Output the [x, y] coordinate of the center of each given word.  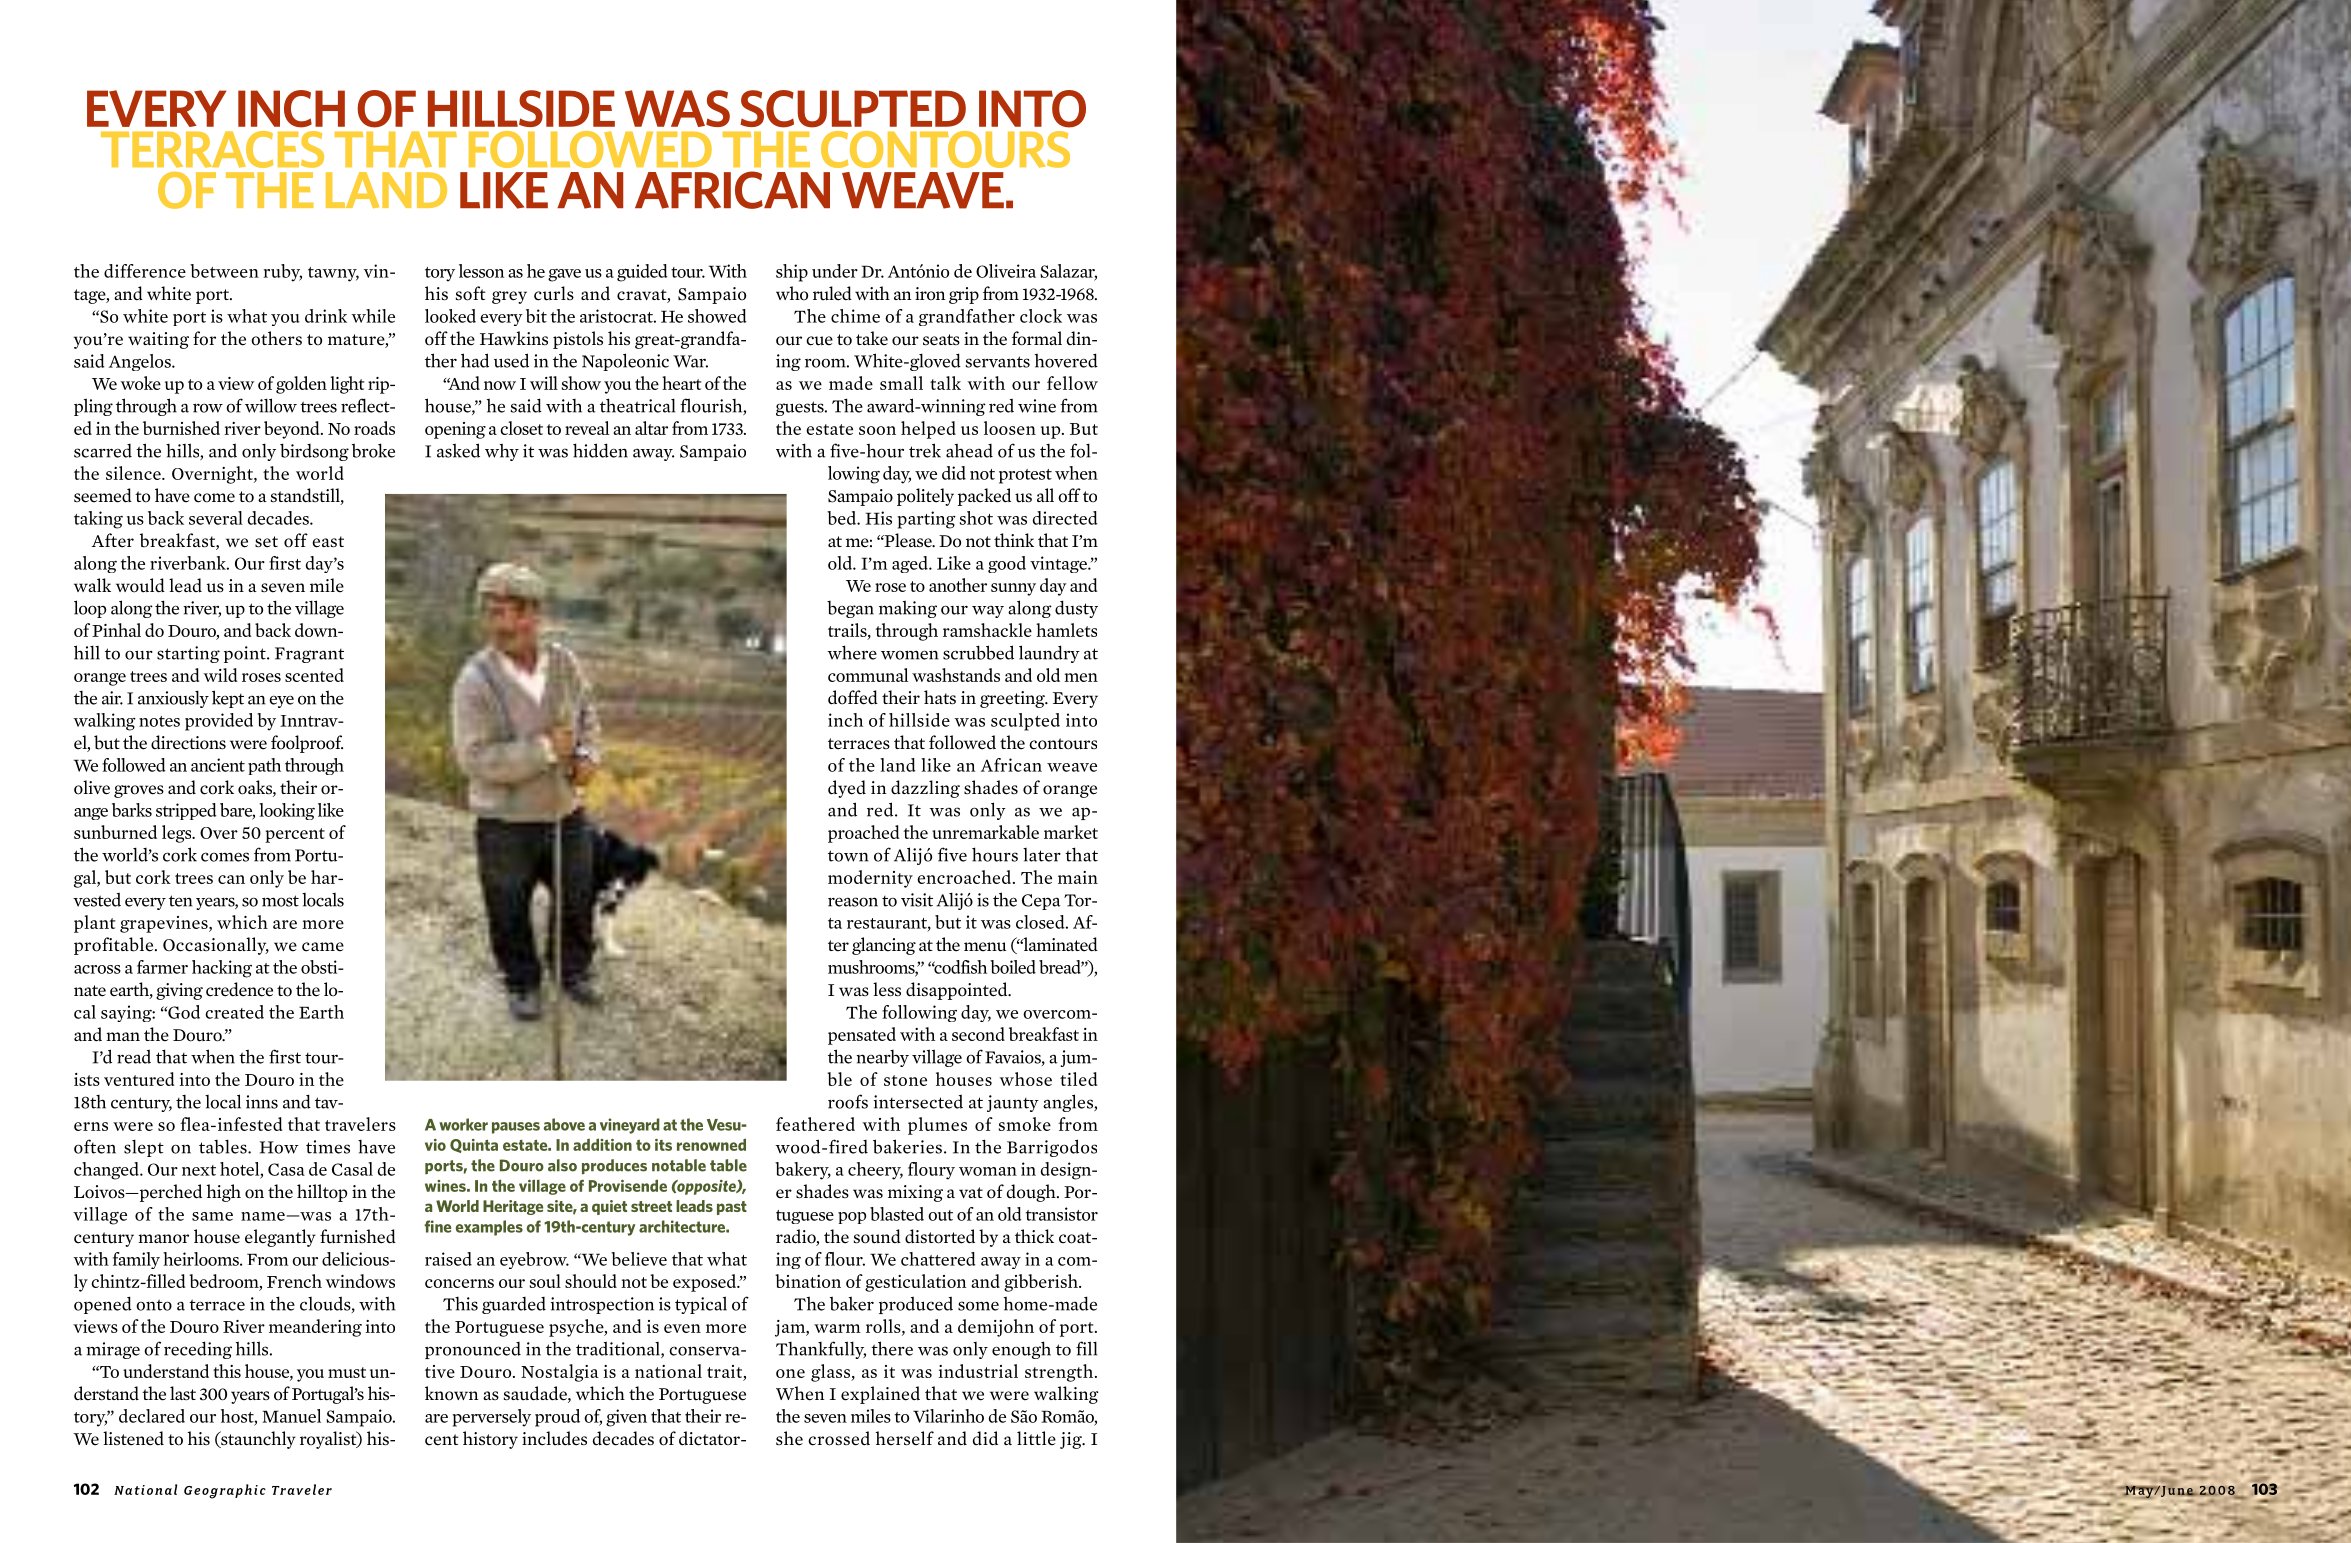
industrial [978, 1371]
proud [557, 1418]
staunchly [257, 1440]
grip [964, 295]
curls [554, 293]
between [224, 271]
